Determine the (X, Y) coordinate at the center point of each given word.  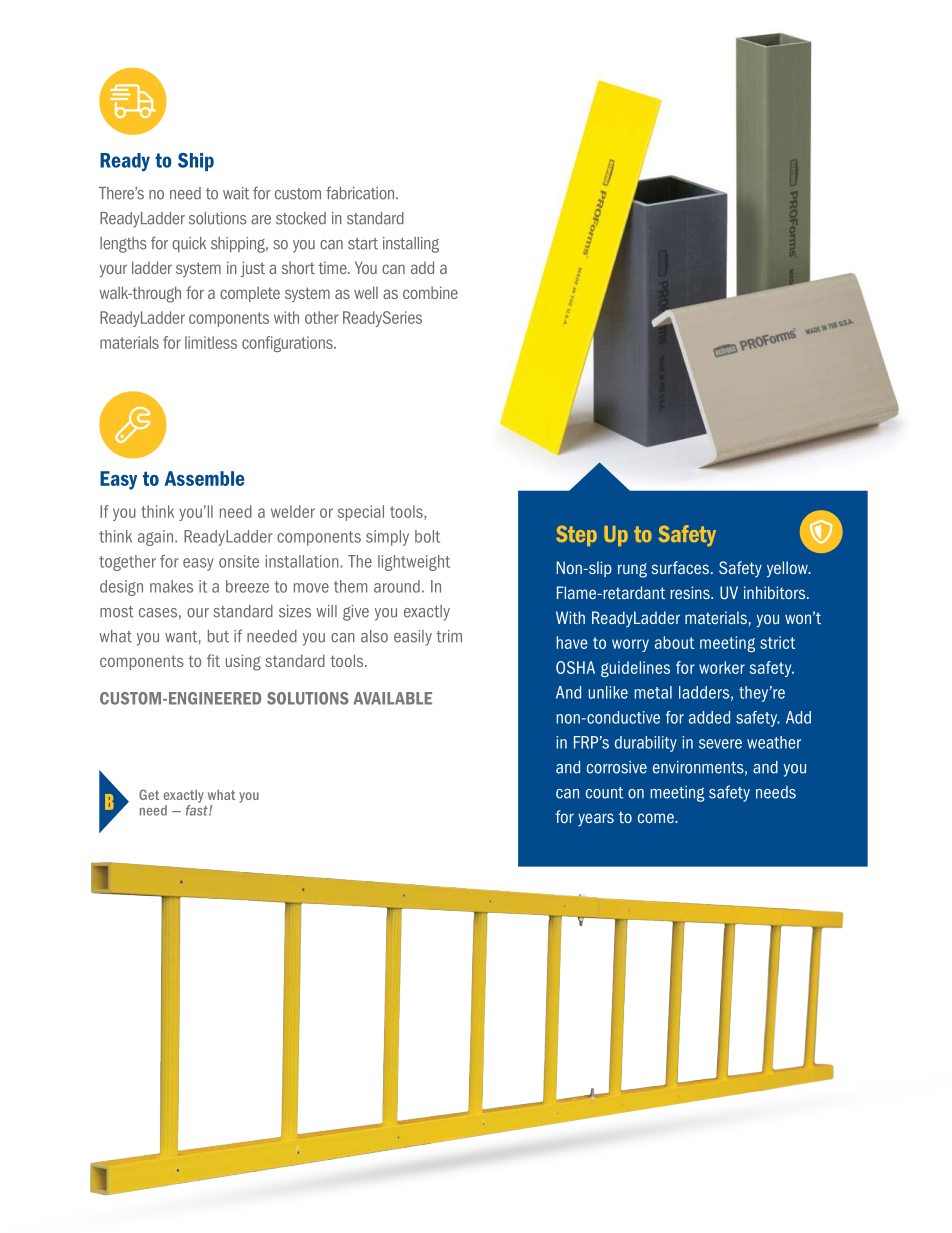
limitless (211, 342)
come (657, 818)
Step (576, 535)
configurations (288, 344)
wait (236, 193)
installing (411, 245)
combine (430, 292)
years (596, 820)
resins (691, 592)
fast (198, 809)
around (397, 586)
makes (171, 586)
